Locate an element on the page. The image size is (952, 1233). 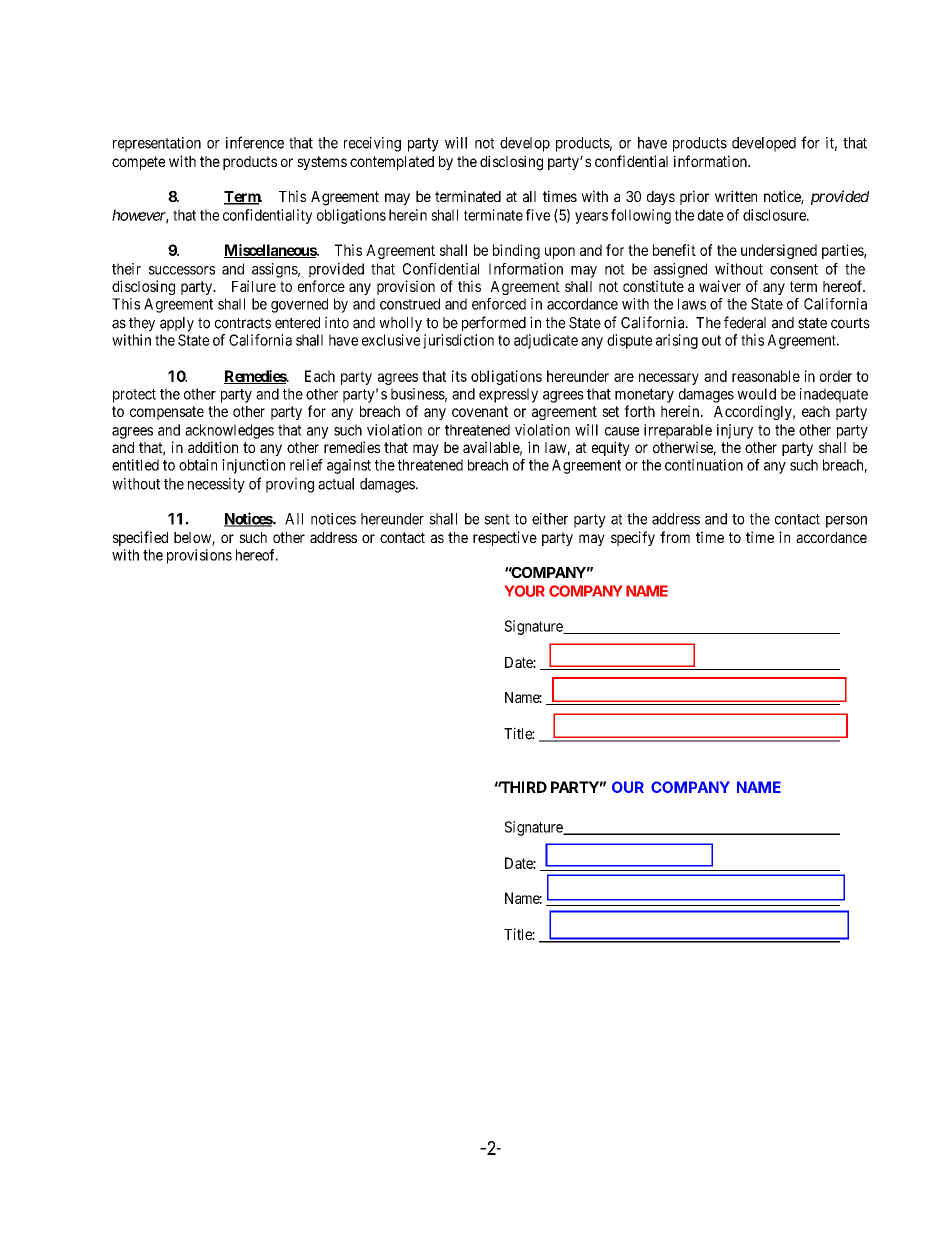
YOUR is located at coordinates (525, 591).
